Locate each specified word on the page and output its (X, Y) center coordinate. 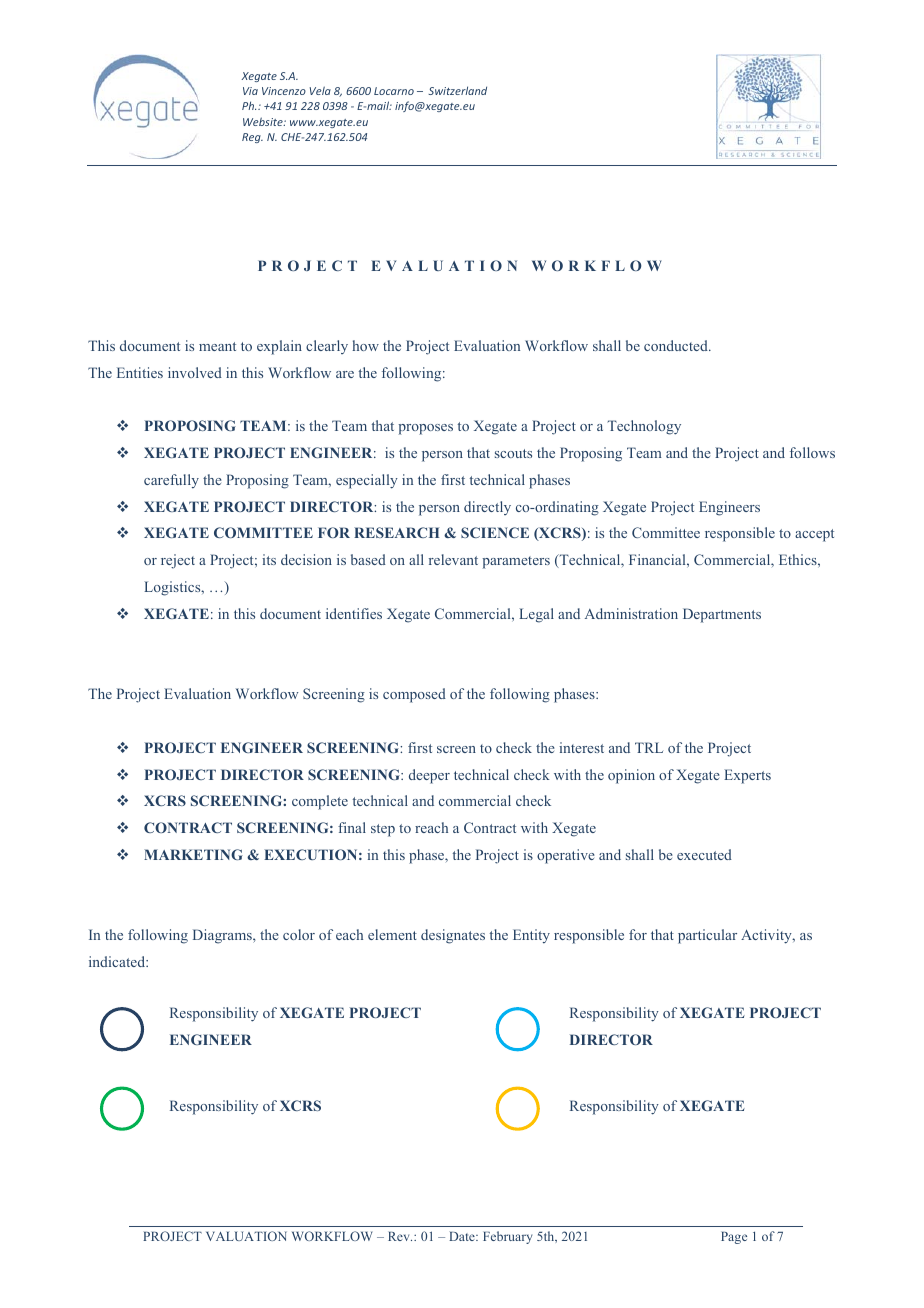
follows (812, 452)
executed (704, 854)
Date (463, 1236)
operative (566, 856)
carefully (171, 481)
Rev (400, 1236)
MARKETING (193, 854)
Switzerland (457, 90)
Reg (252, 138)
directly (487, 508)
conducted (677, 345)
